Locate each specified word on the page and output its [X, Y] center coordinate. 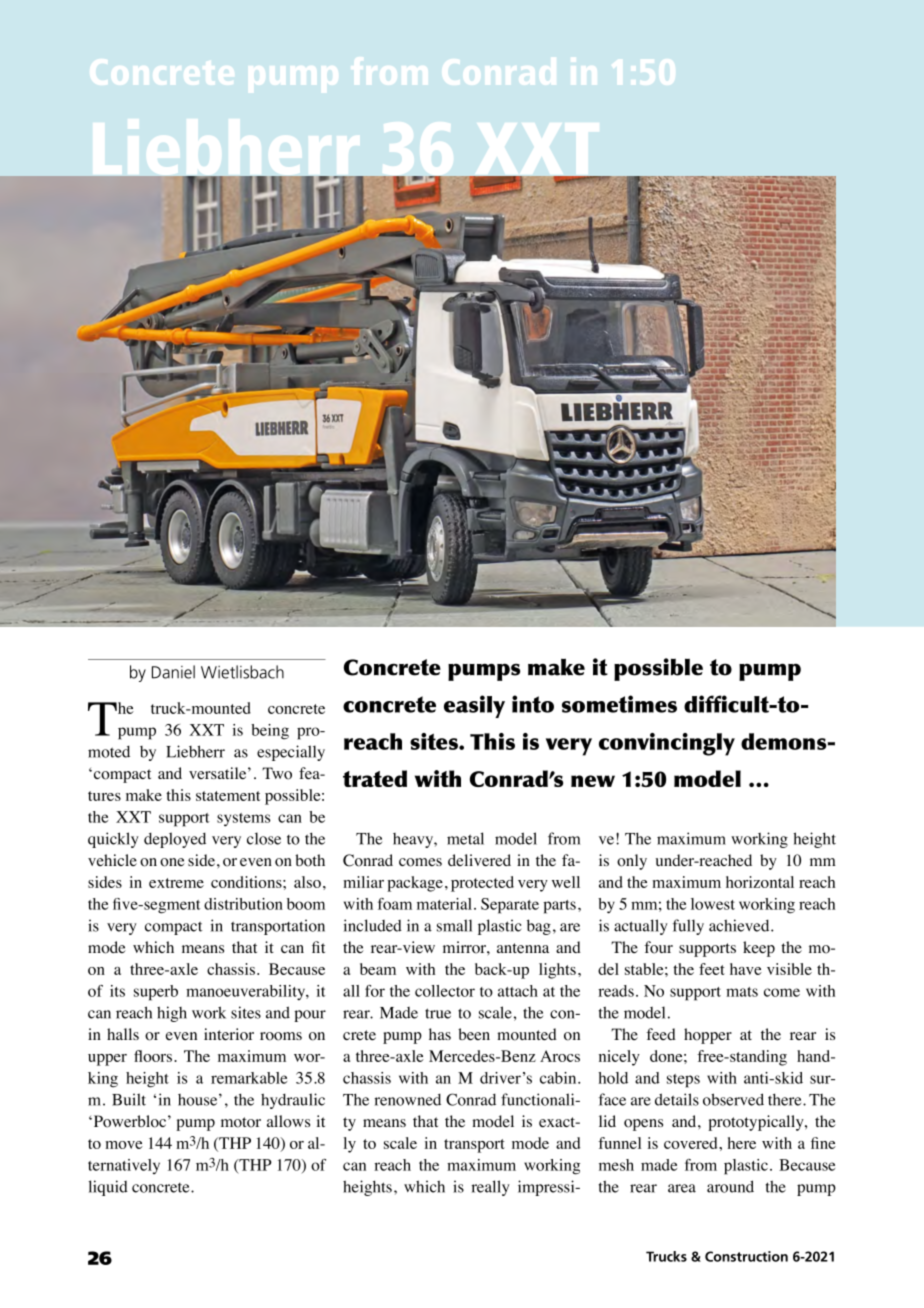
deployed [175, 840]
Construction [746, 1256]
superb [156, 993]
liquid [108, 1188]
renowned [407, 1100]
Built [129, 1099]
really [490, 1188]
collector [445, 991]
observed [733, 1099]
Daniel [173, 672]
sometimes [619, 704]
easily [474, 706]
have [746, 969]
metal [465, 838]
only [632, 862]
